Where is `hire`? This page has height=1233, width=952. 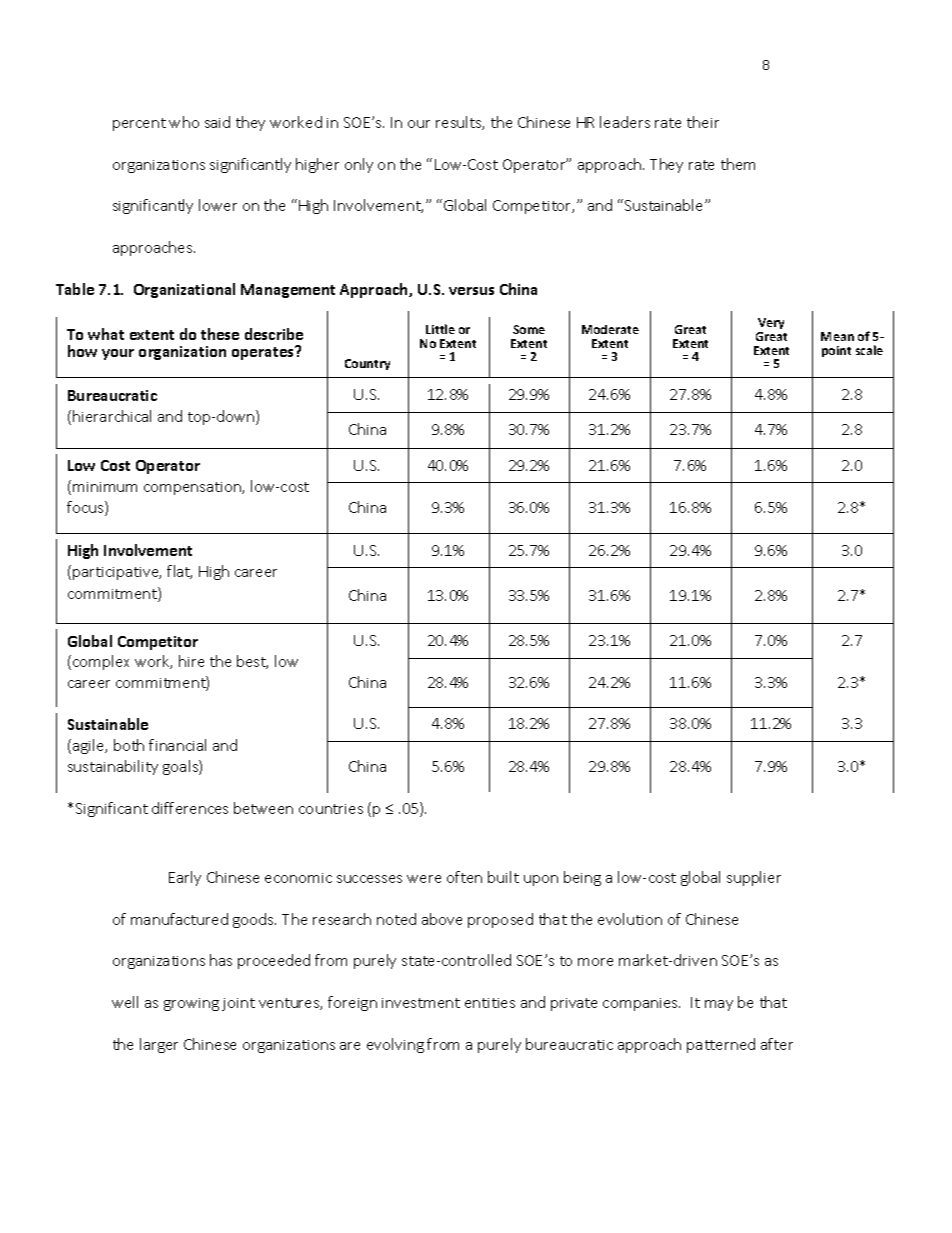 hire is located at coordinates (191, 661).
